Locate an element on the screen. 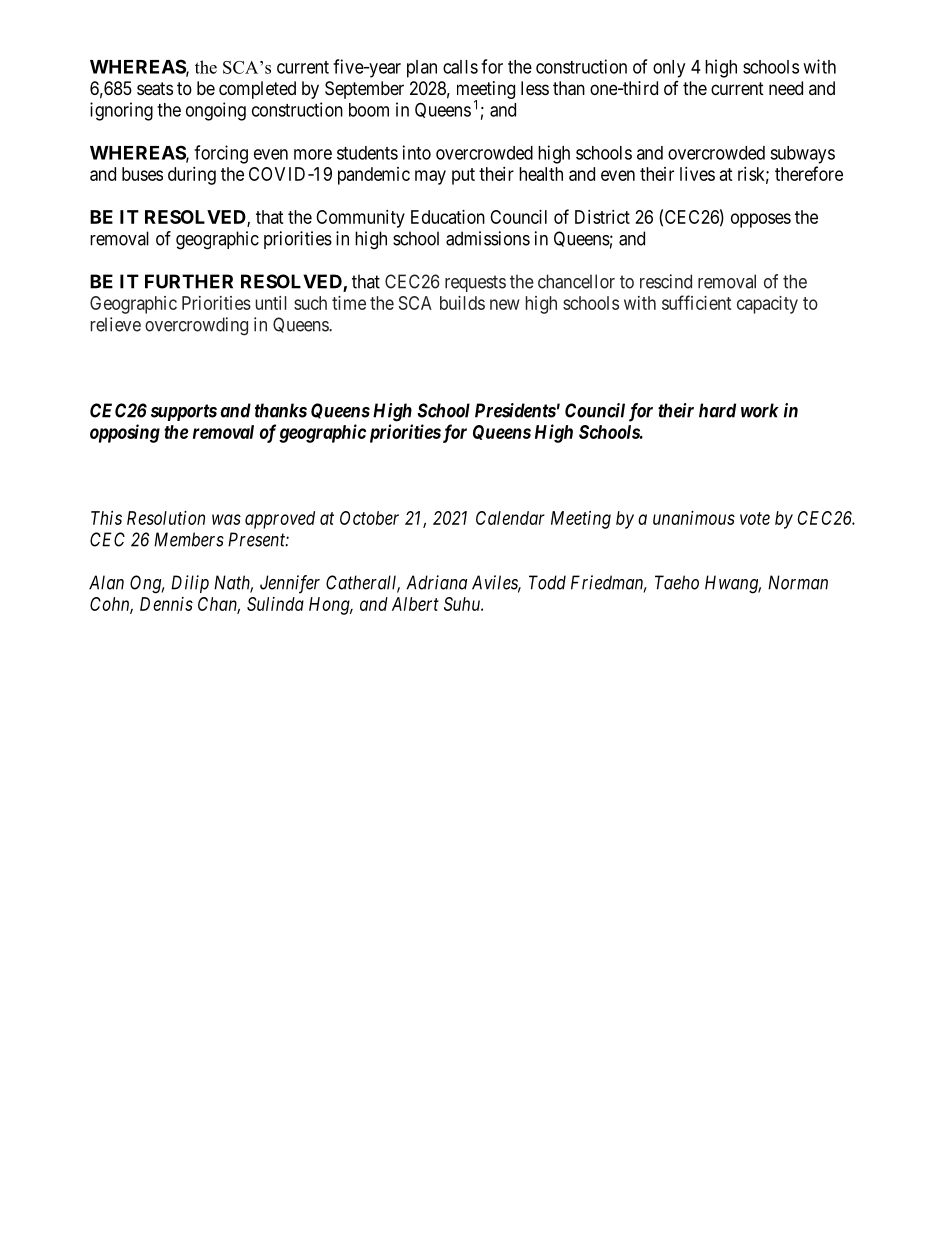  seats is located at coordinates (155, 89).
